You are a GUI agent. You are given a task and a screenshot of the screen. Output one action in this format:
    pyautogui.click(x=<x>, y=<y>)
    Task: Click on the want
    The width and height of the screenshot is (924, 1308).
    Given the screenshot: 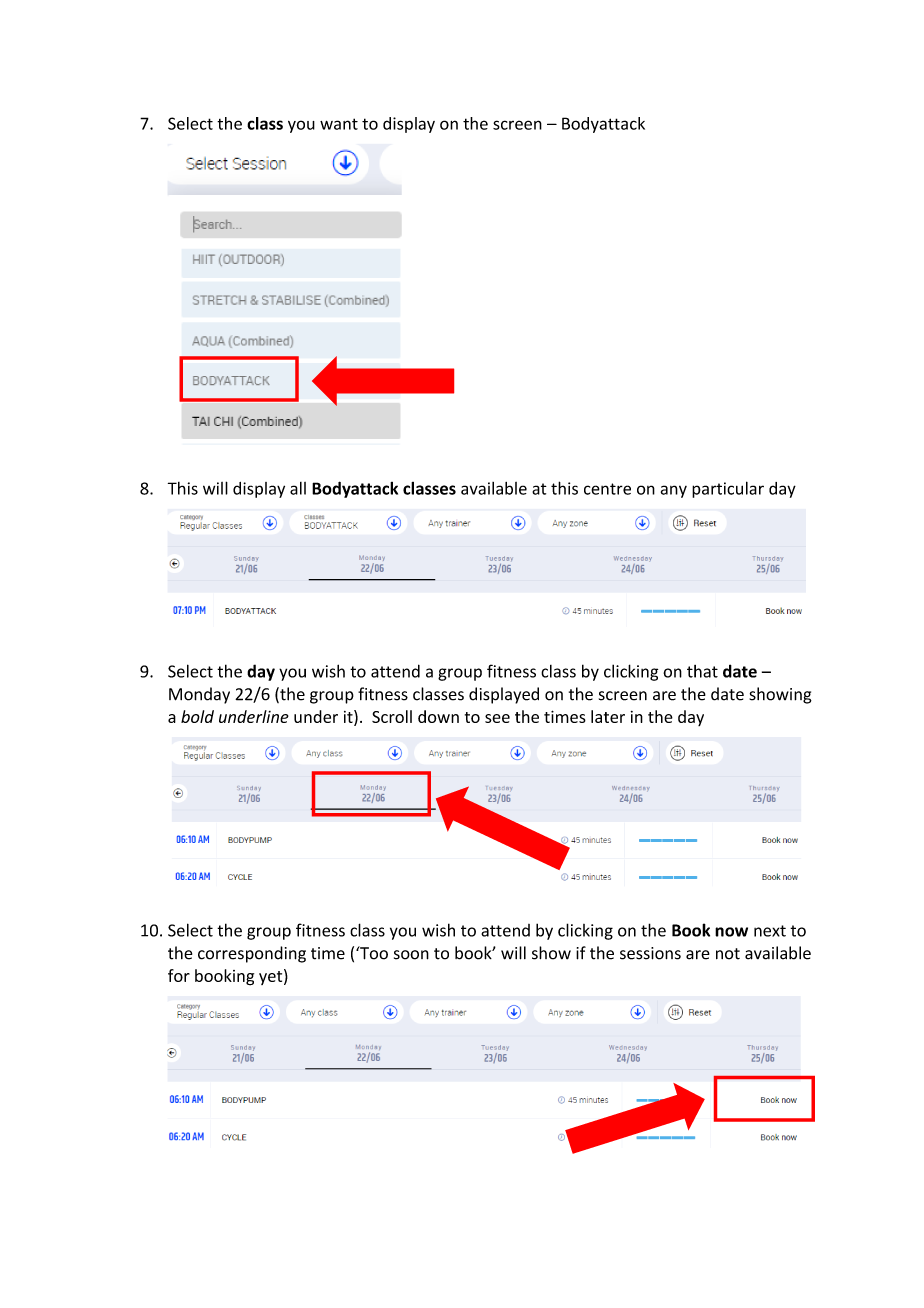 What is the action you would take?
    pyautogui.click(x=339, y=124)
